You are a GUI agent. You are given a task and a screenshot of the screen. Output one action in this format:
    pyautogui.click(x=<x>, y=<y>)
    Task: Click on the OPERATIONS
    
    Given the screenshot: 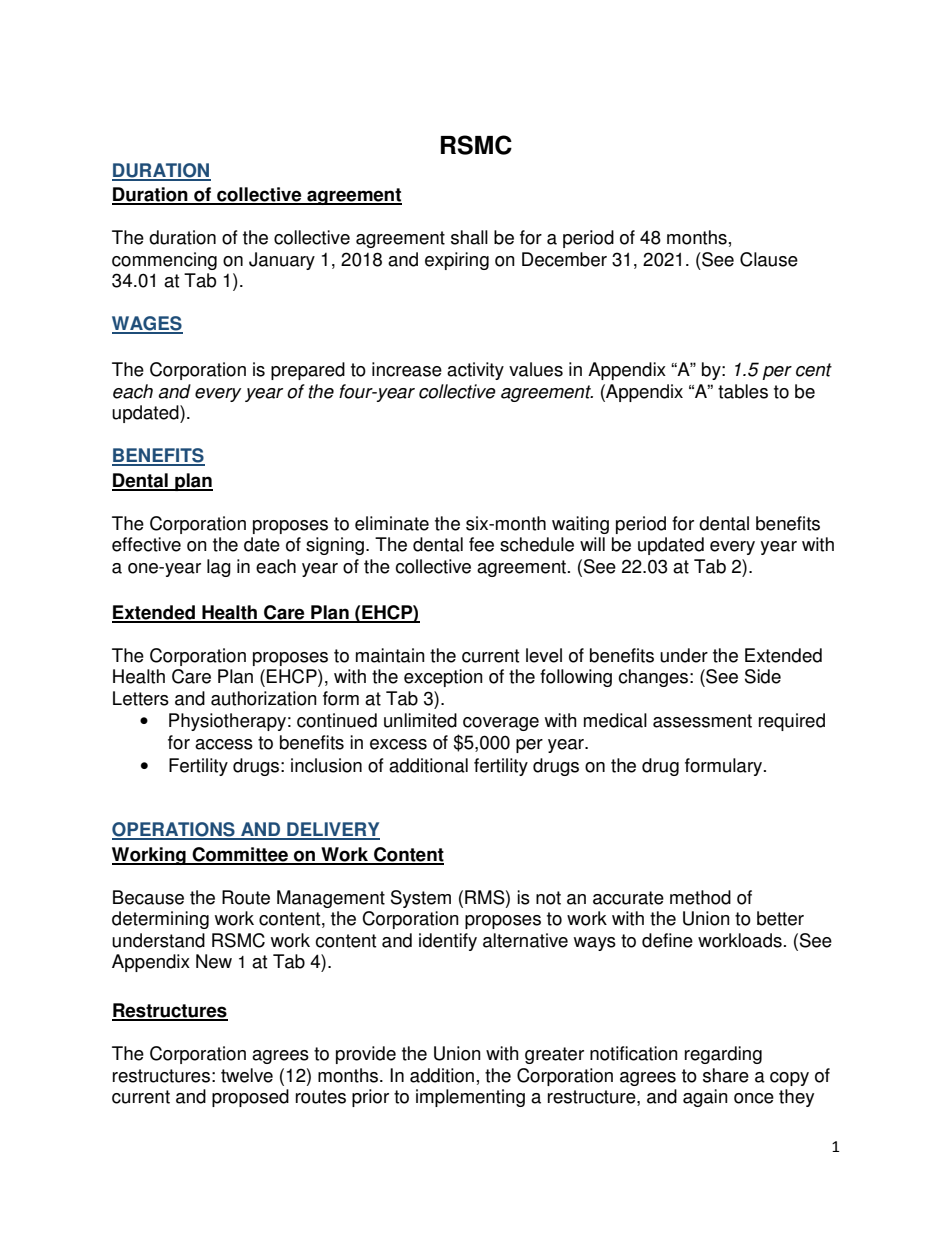 What is the action you would take?
    pyautogui.click(x=174, y=830)
